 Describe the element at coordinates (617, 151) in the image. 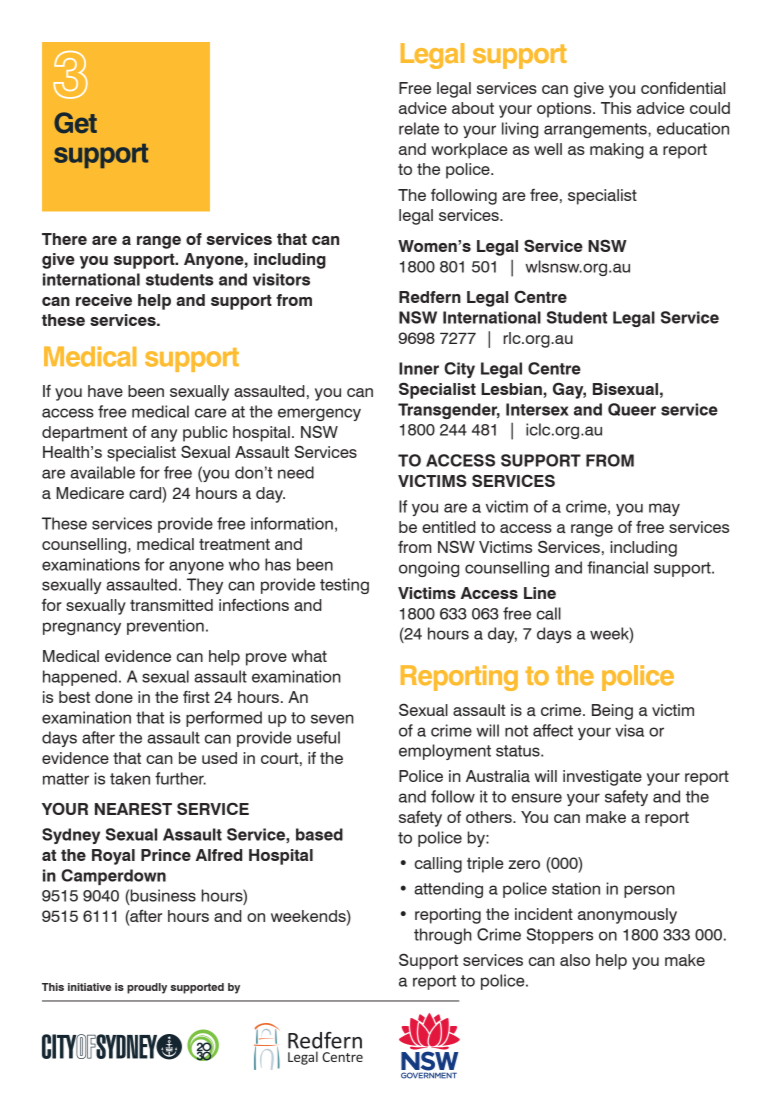

I see `making` at that location.
